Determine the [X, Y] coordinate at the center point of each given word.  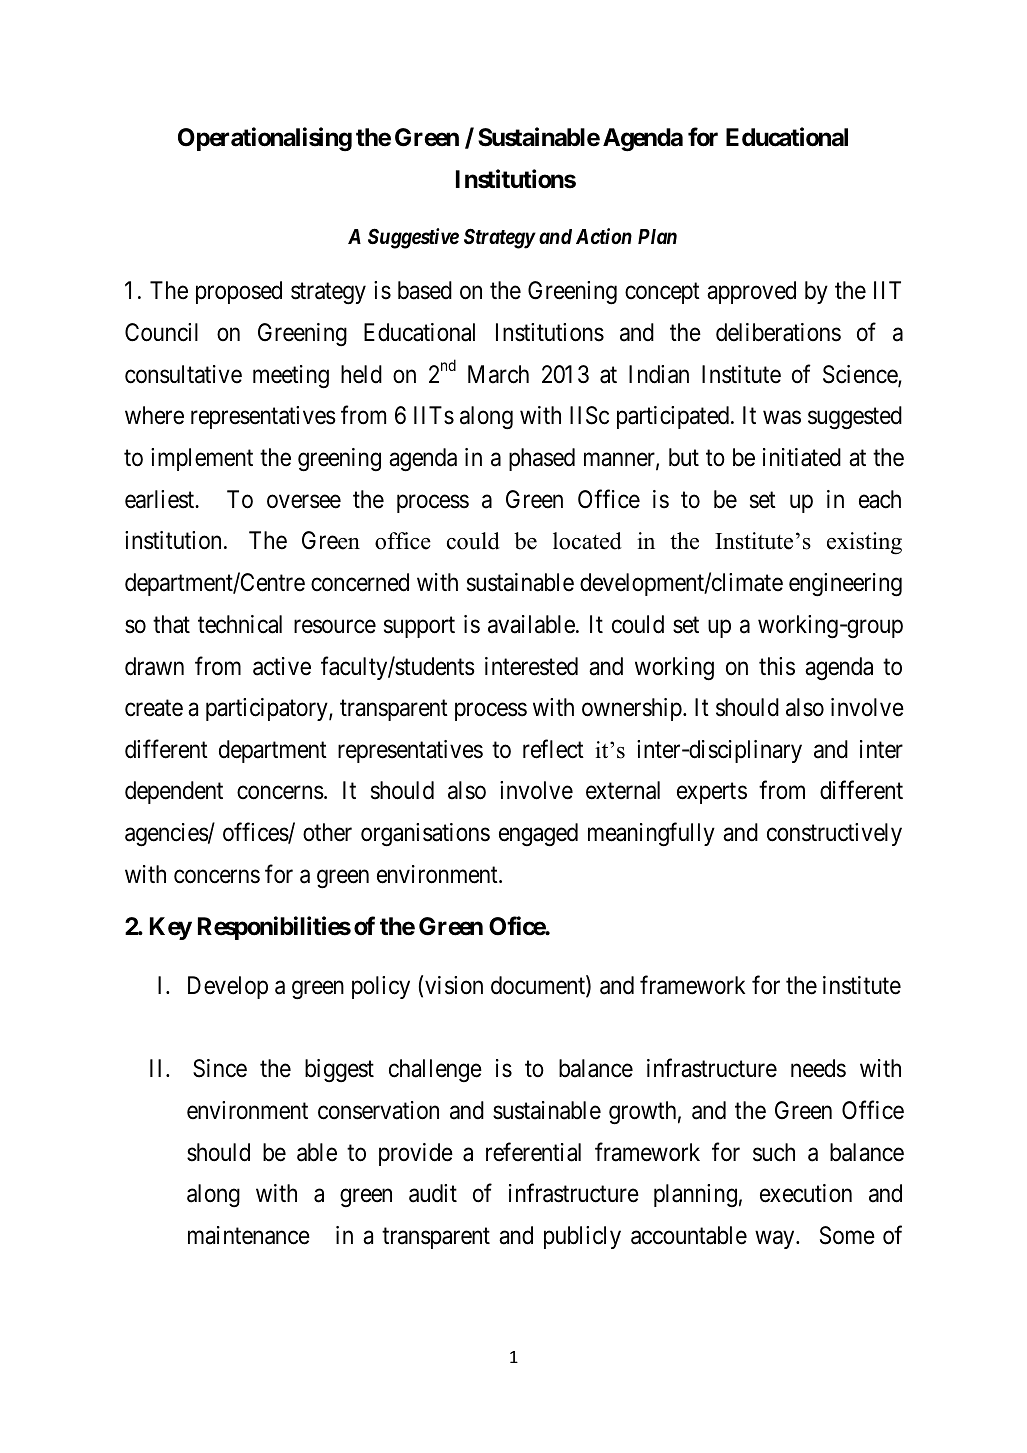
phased [542, 459]
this [777, 666]
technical [240, 624]
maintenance [249, 1235]
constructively [834, 834]
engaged [538, 835]
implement [202, 459]
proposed [239, 292]
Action [604, 236]
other [327, 832]
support [419, 627]
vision [454, 985]
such [774, 1152]
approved [751, 292]
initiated [802, 457]
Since [220, 1068]
